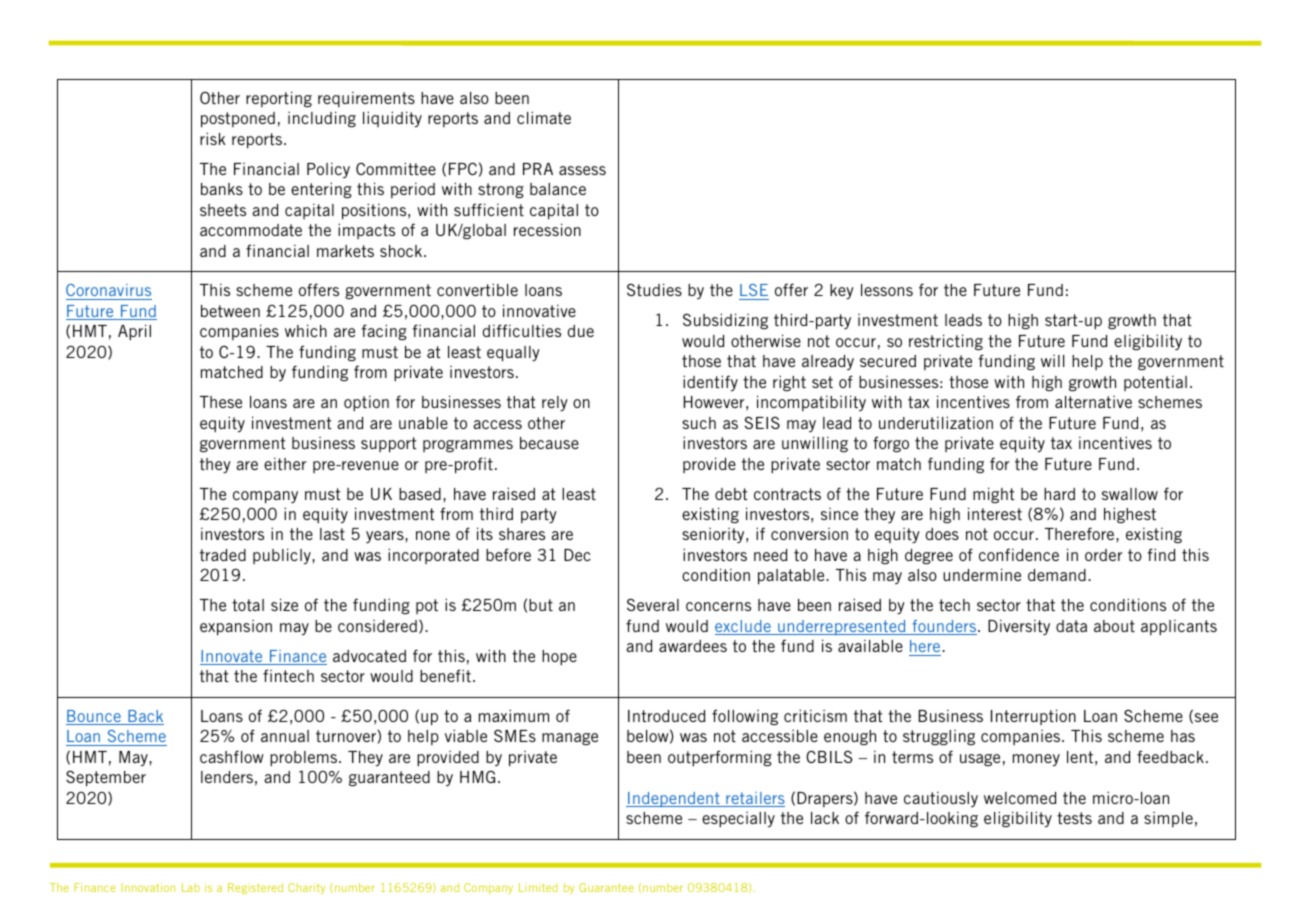  I want to click on assess, so click(582, 170).
